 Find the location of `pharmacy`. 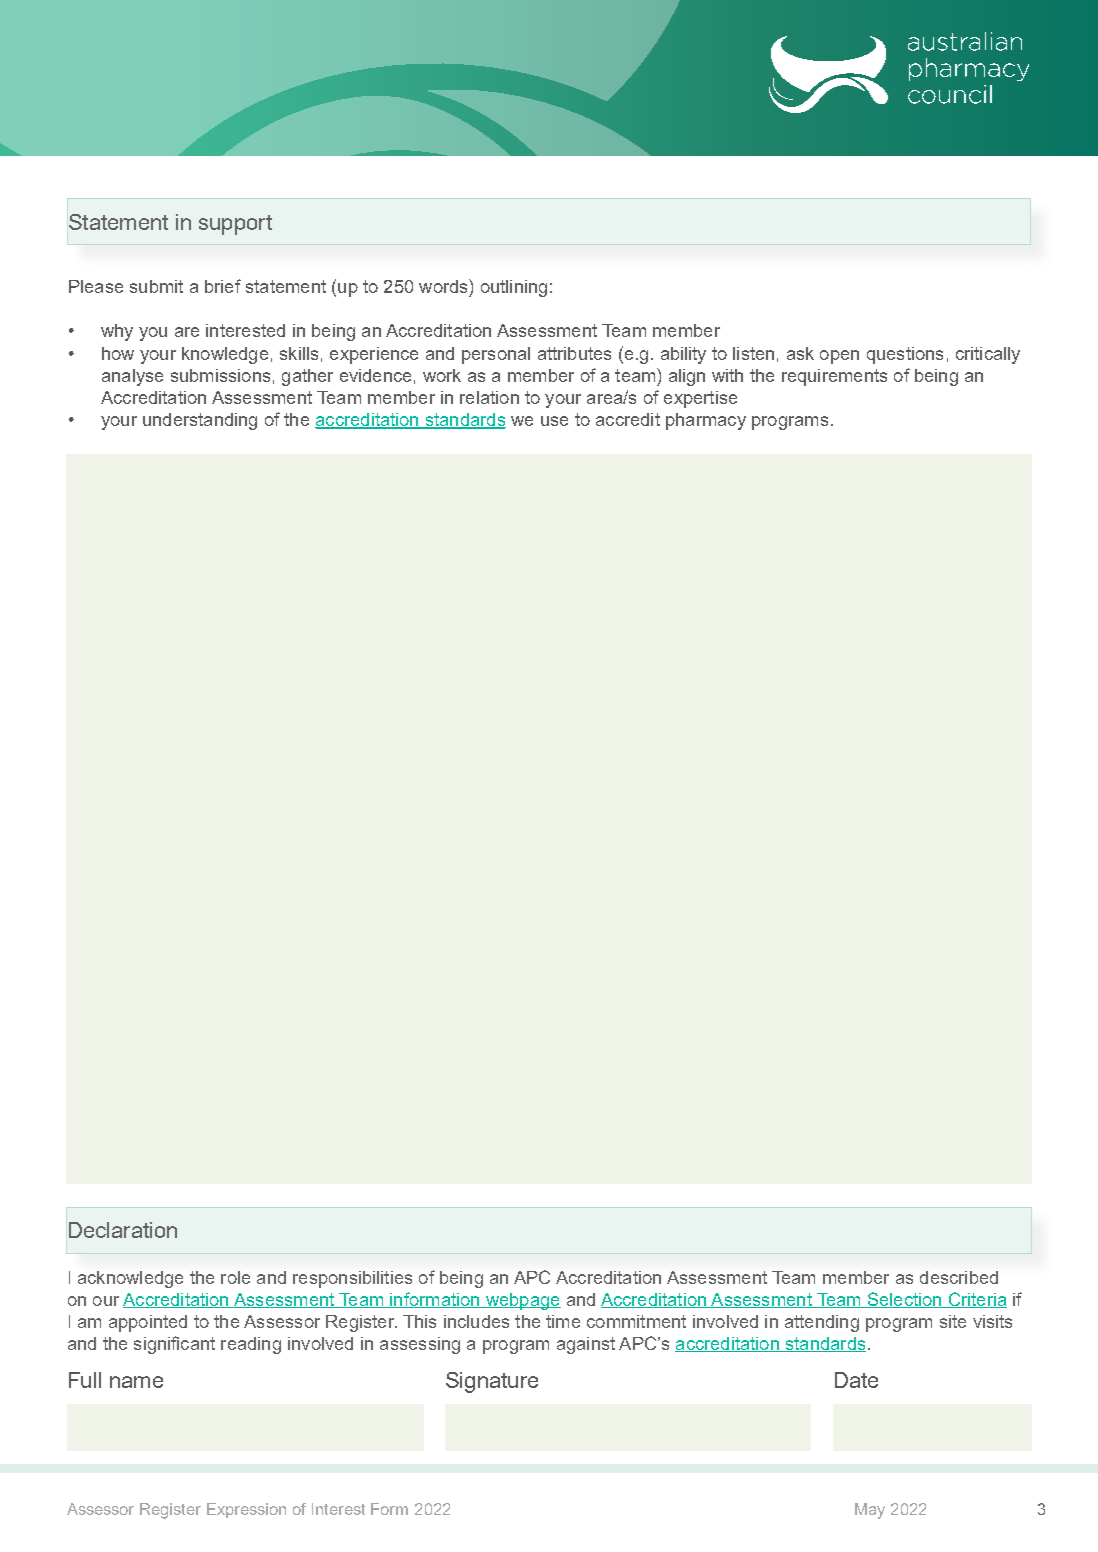

pharmacy is located at coordinates (706, 421).
